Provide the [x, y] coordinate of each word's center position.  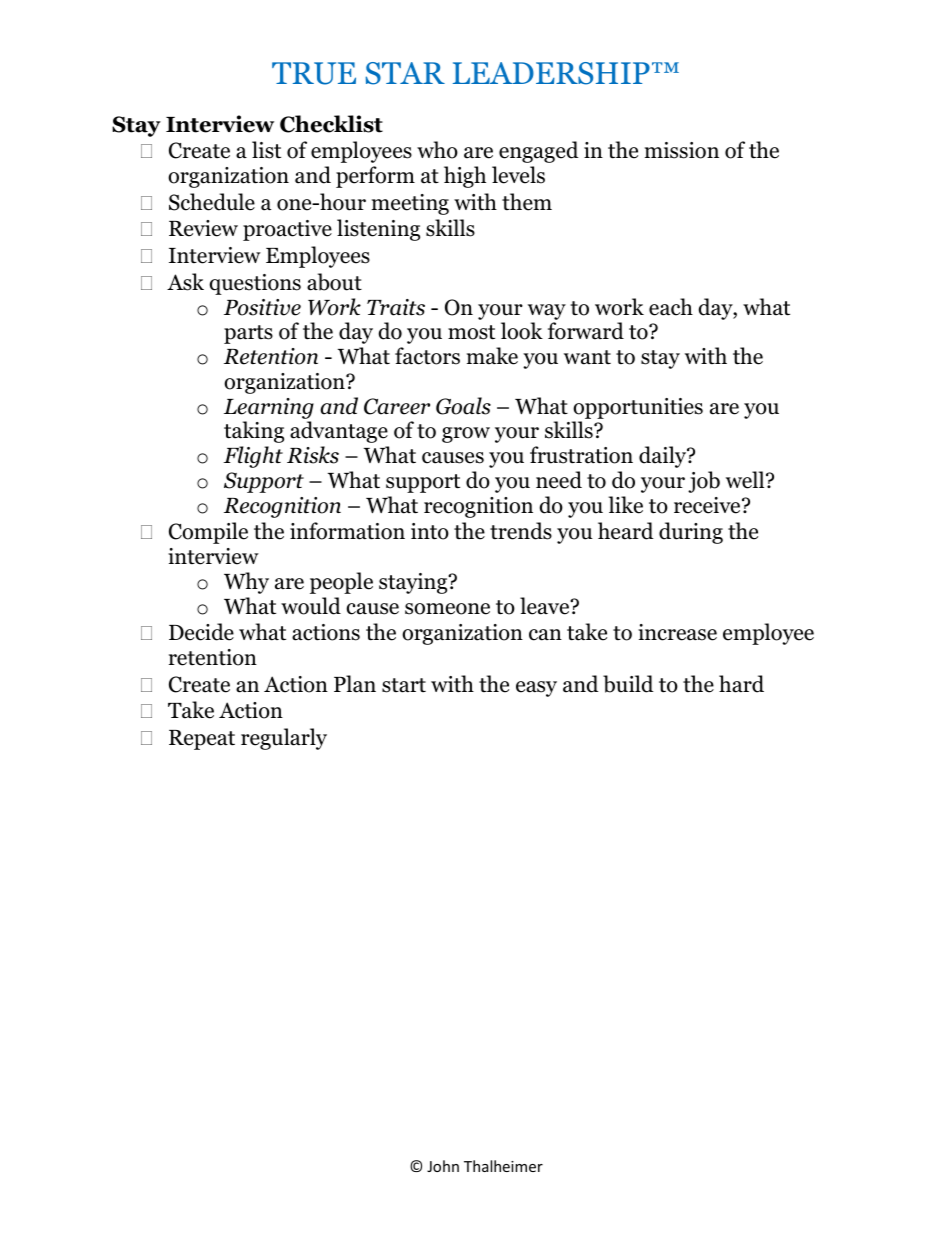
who [437, 150]
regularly [284, 739]
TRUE [314, 73]
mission [682, 150]
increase [677, 632]
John [443, 1166]
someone [447, 609]
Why [246, 583]
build [628, 684]
